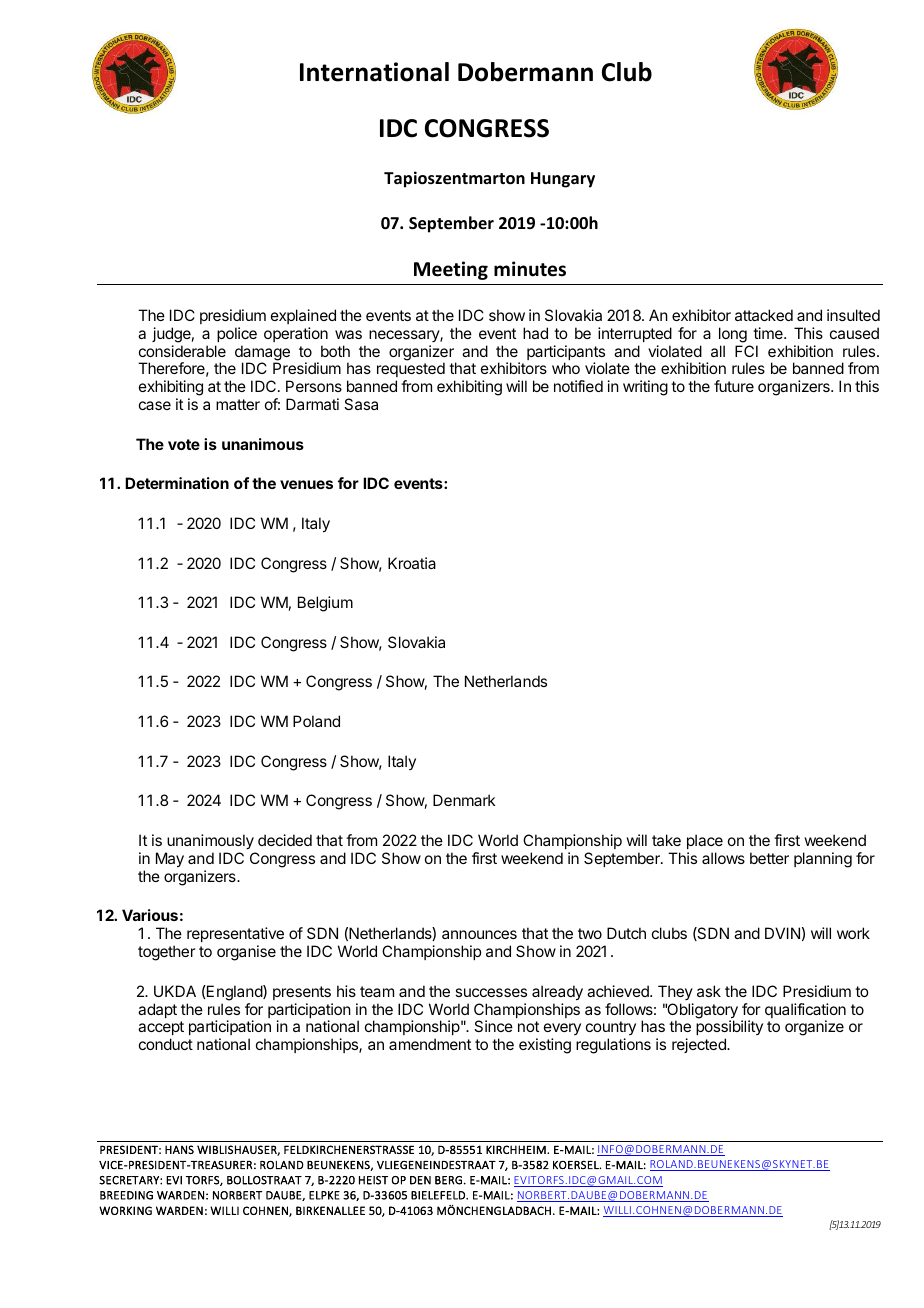  I want to click on explained, so click(303, 316).
